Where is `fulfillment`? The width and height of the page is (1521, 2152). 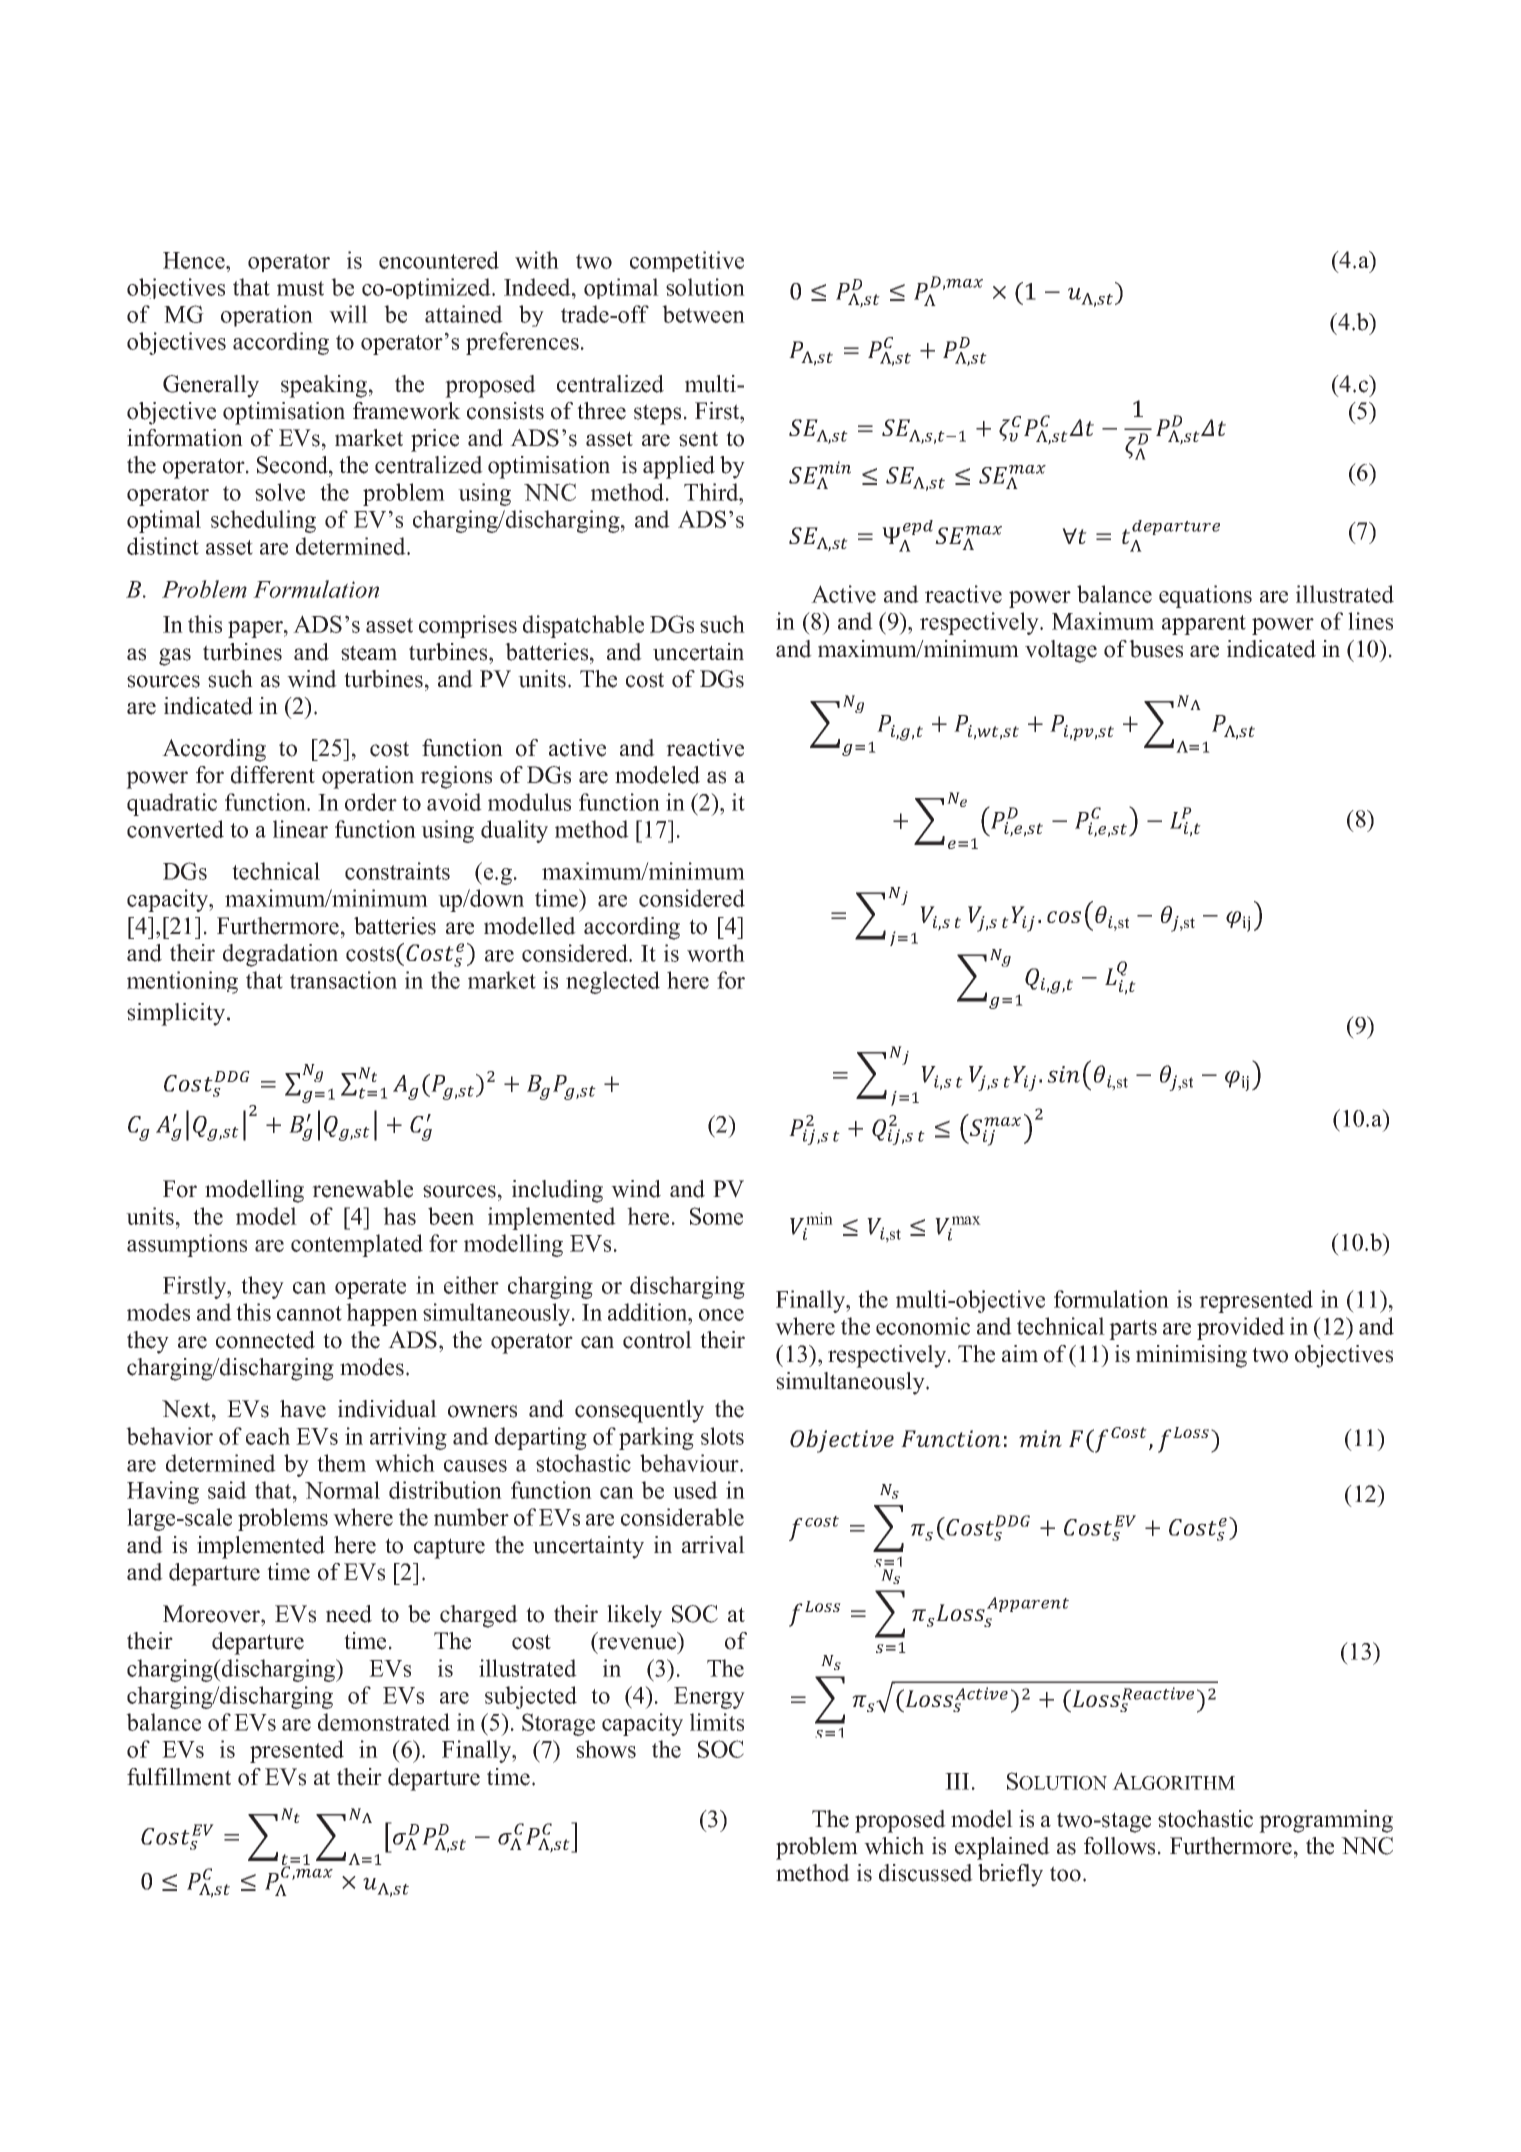
fulfillment is located at coordinates (179, 1777).
